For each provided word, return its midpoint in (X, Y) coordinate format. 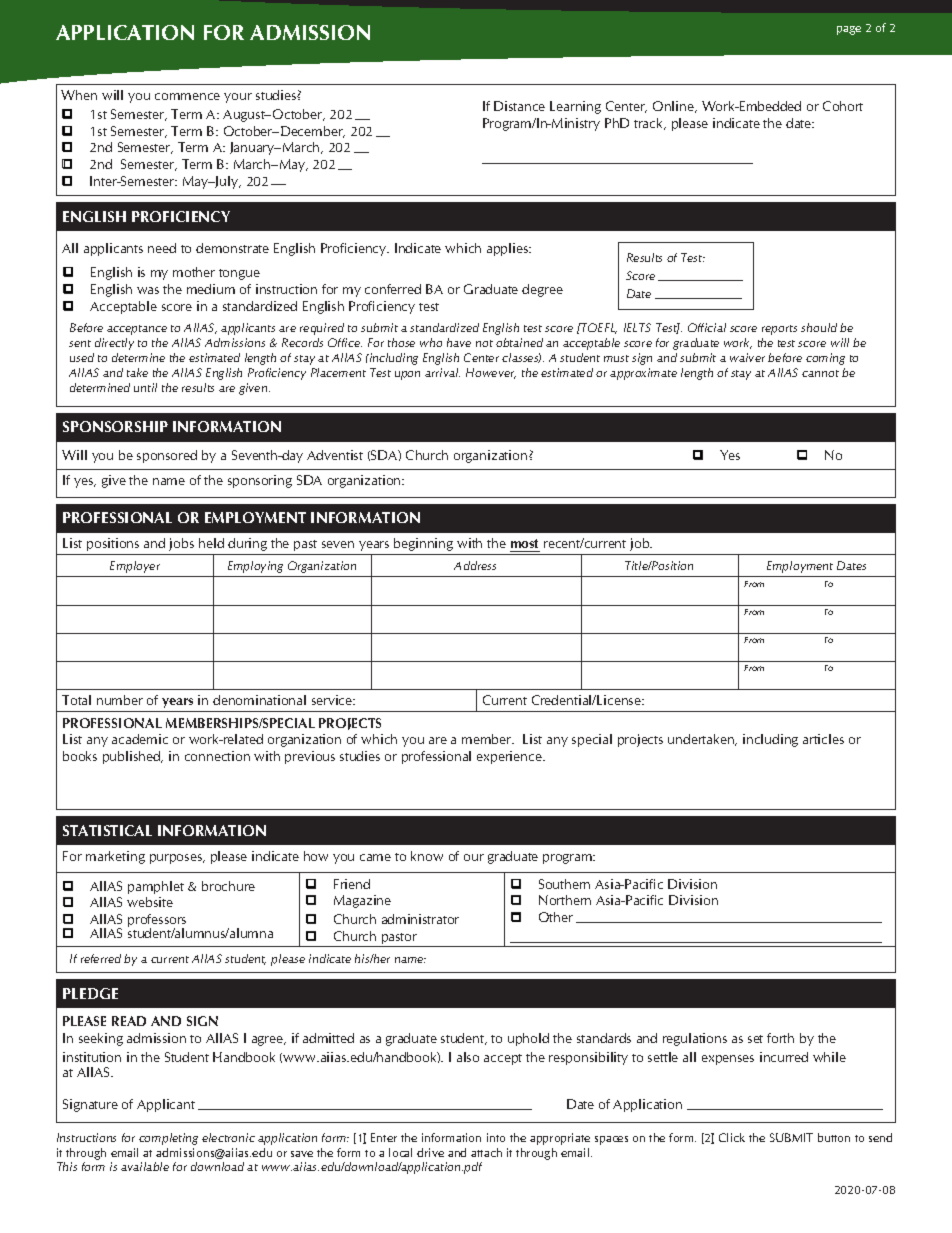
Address (475, 565)
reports (779, 330)
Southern (564, 884)
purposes (177, 859)
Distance (519, 106)
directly (114, 344)
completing (168, 1139)
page (849, 30)
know (427, 856)
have (459, 342)
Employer (135, 567)
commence (187, 96)
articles (823, 739)
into (496, 1137)
